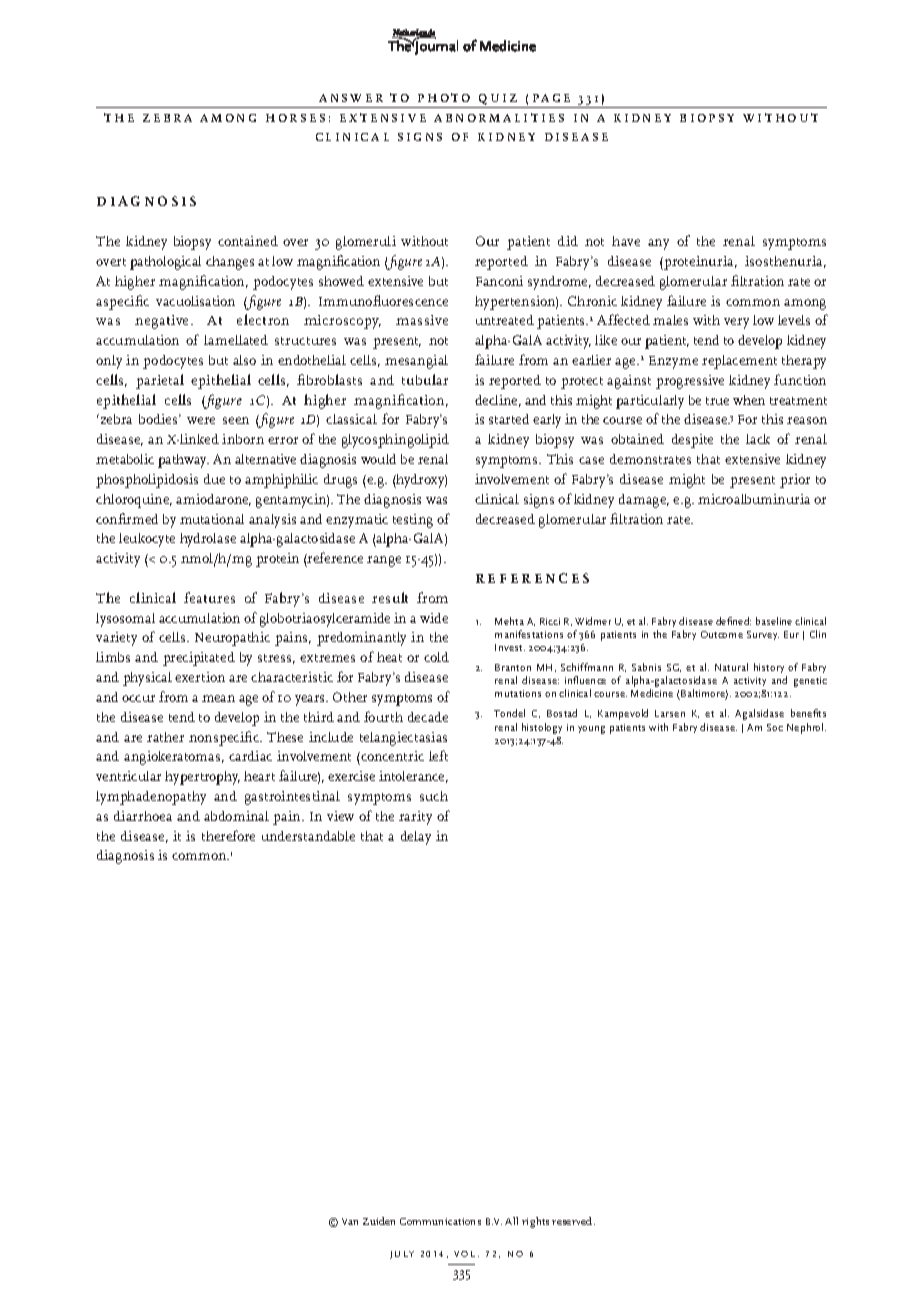  Describe the element at coordinates (308, 836) in the screenshot. I see `understandable` at that location.
